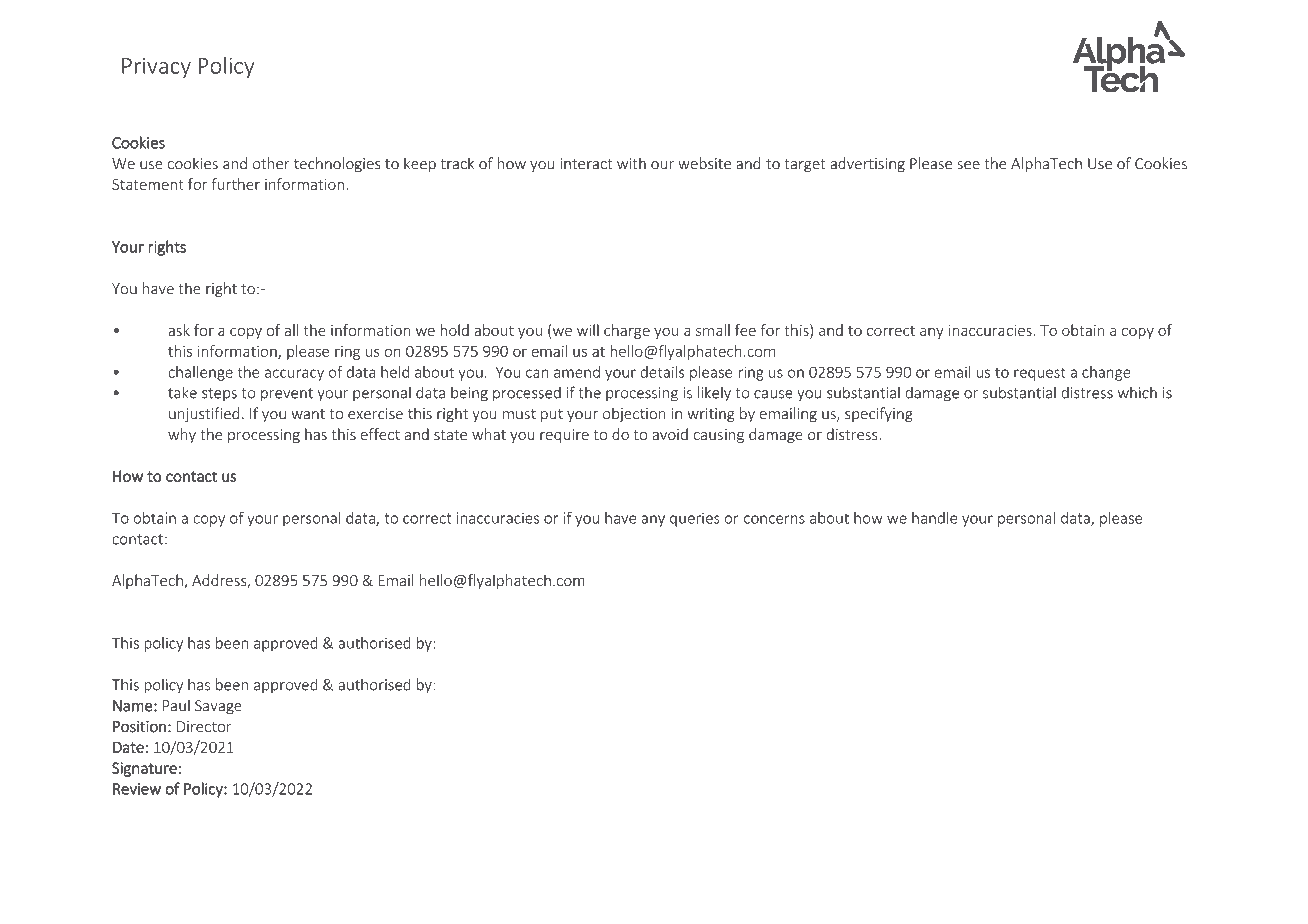 Image resolution: width=1308 pixels, height=924 pixels. I want to click on queries, so click(695, 519).
